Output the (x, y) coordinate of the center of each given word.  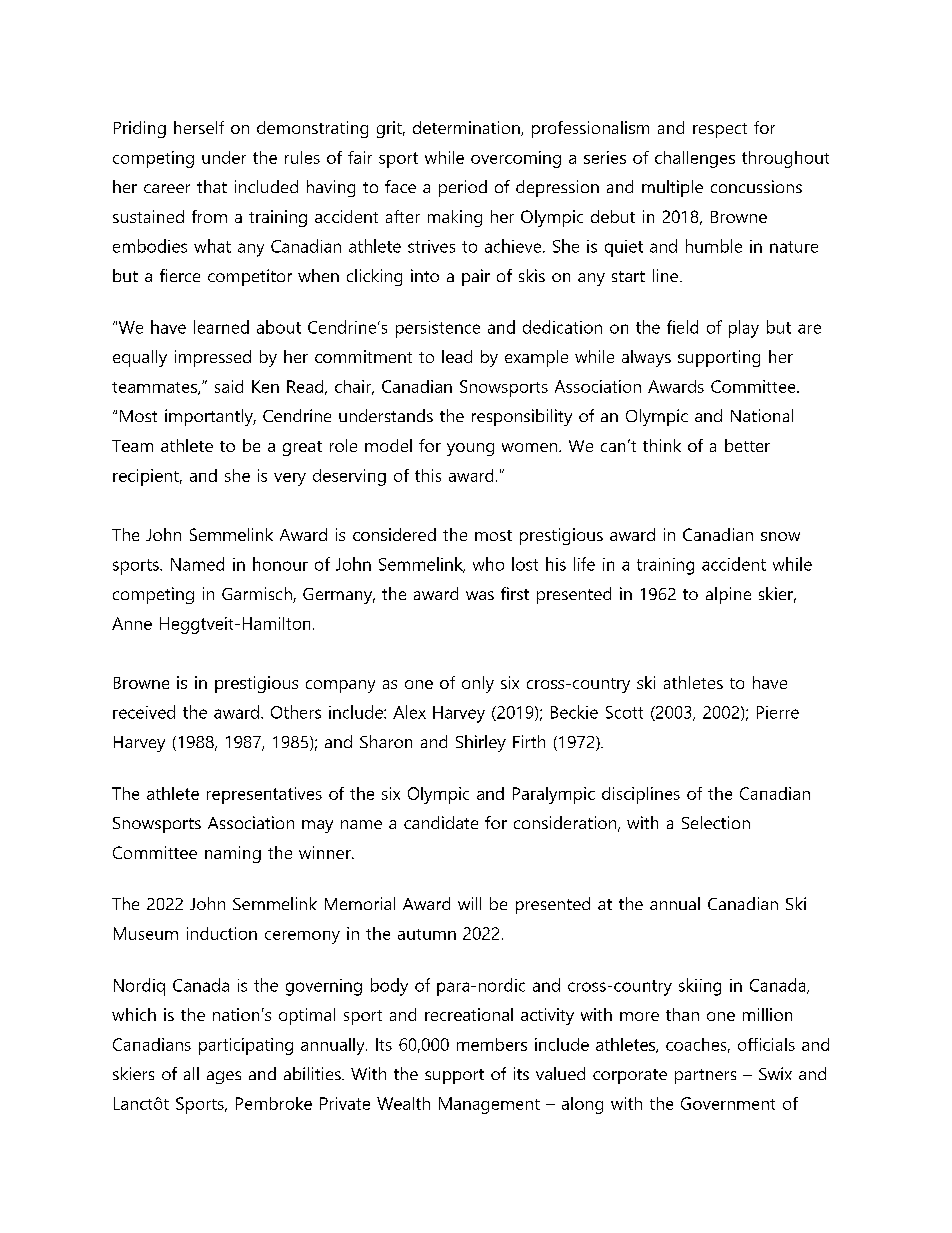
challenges (695, 159)
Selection (716, 822)
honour (280, 564)
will (469, 903)
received (144, 712)
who (488, 564)
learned (221, 327)
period (463, 188)
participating (246, 1046)
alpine (728, 595)
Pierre (778, 712)
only (478, 684)
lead (457, 356)
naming (233, 854)
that (212, 186)
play (744, 329)
